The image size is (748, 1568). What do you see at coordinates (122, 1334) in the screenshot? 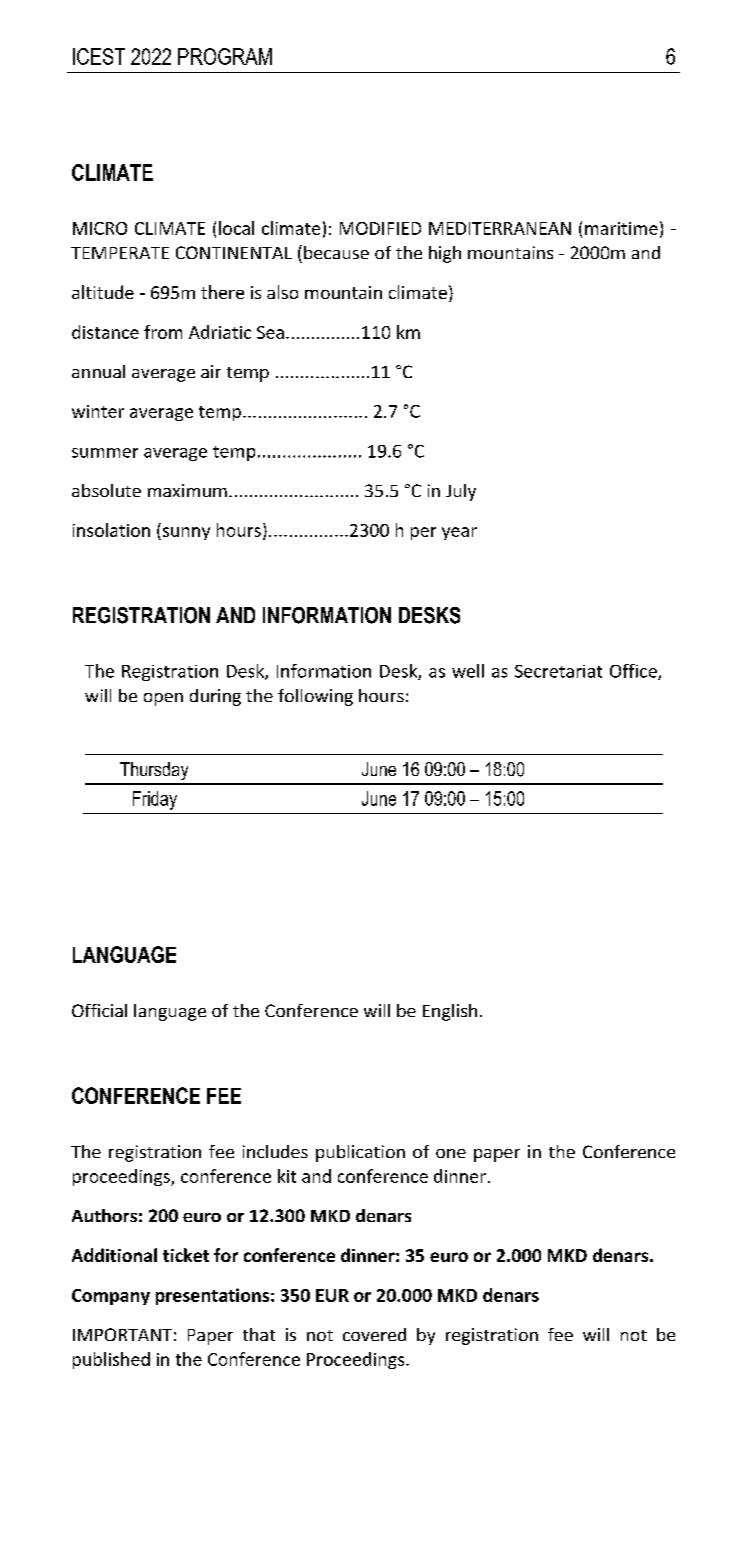
I see `IMPORTANT` at bounding box center [122, 1334].
